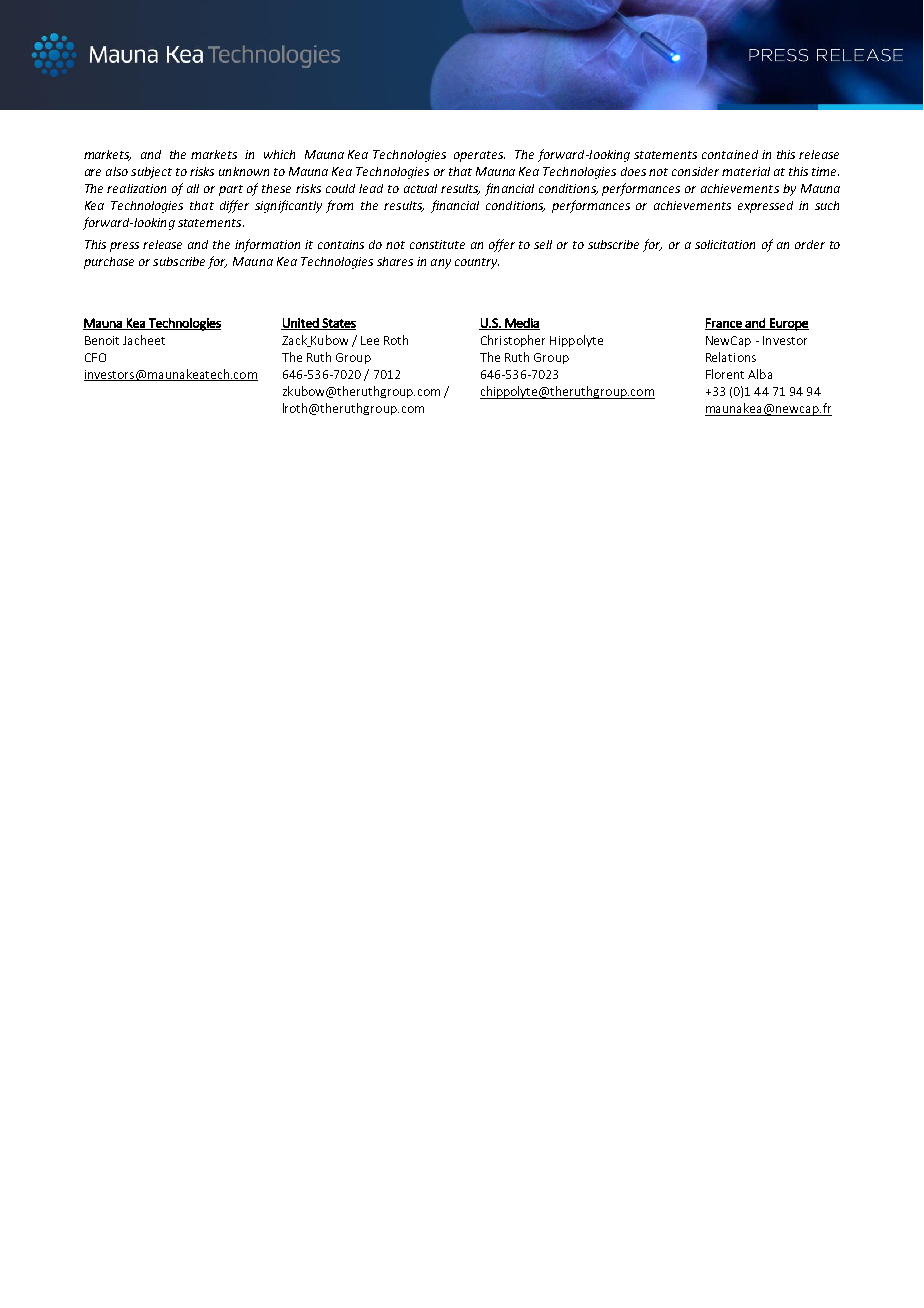  Describe the element at coordinates (725, 374) in the screenshot. I see `Florent` at that location.
